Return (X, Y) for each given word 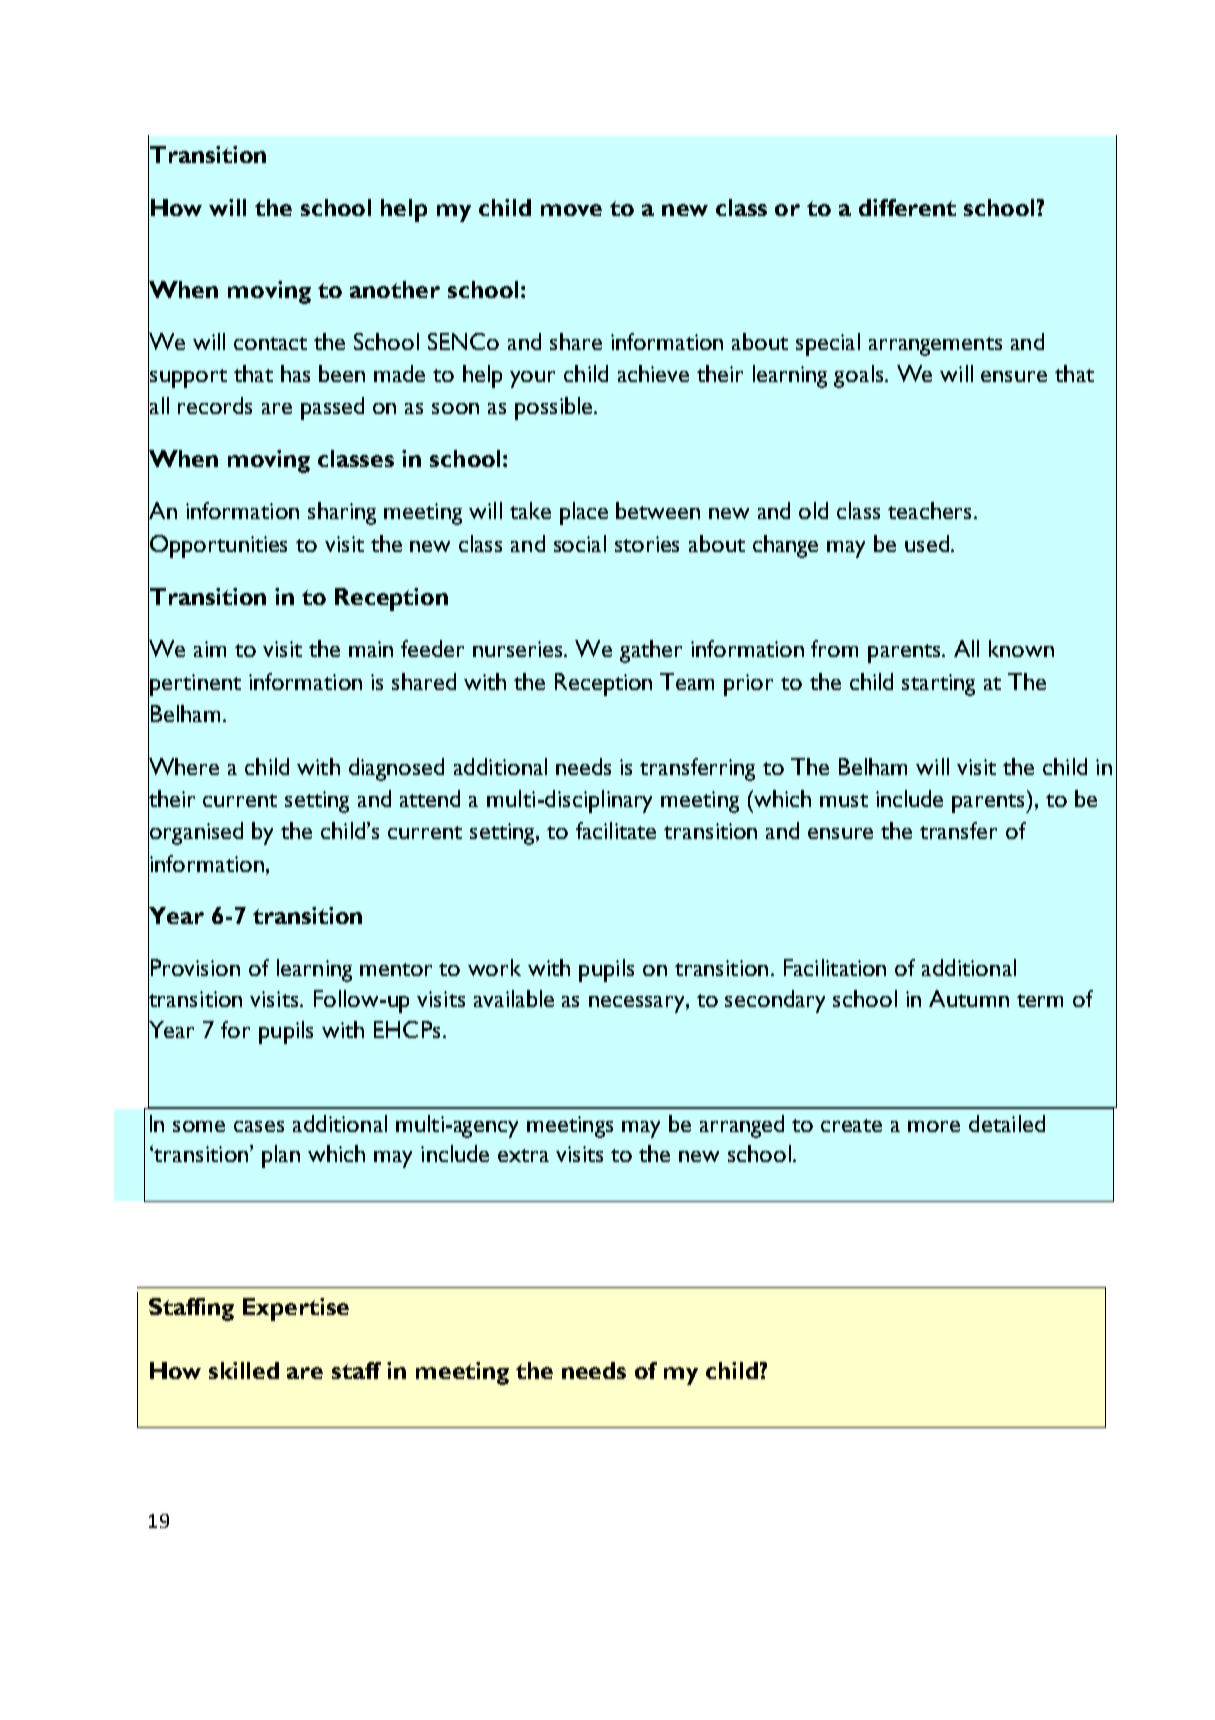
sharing (342, 513)
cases (259, 1126)
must (844, 800)
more (934, 1126)
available (514, 998)
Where (183, 766)
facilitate (616, 830)
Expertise (296, 1309)
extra (523, 1155)
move (571, 210)
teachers (931, 510)
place (584, 513)
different (907, 207)
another (395, 289)
